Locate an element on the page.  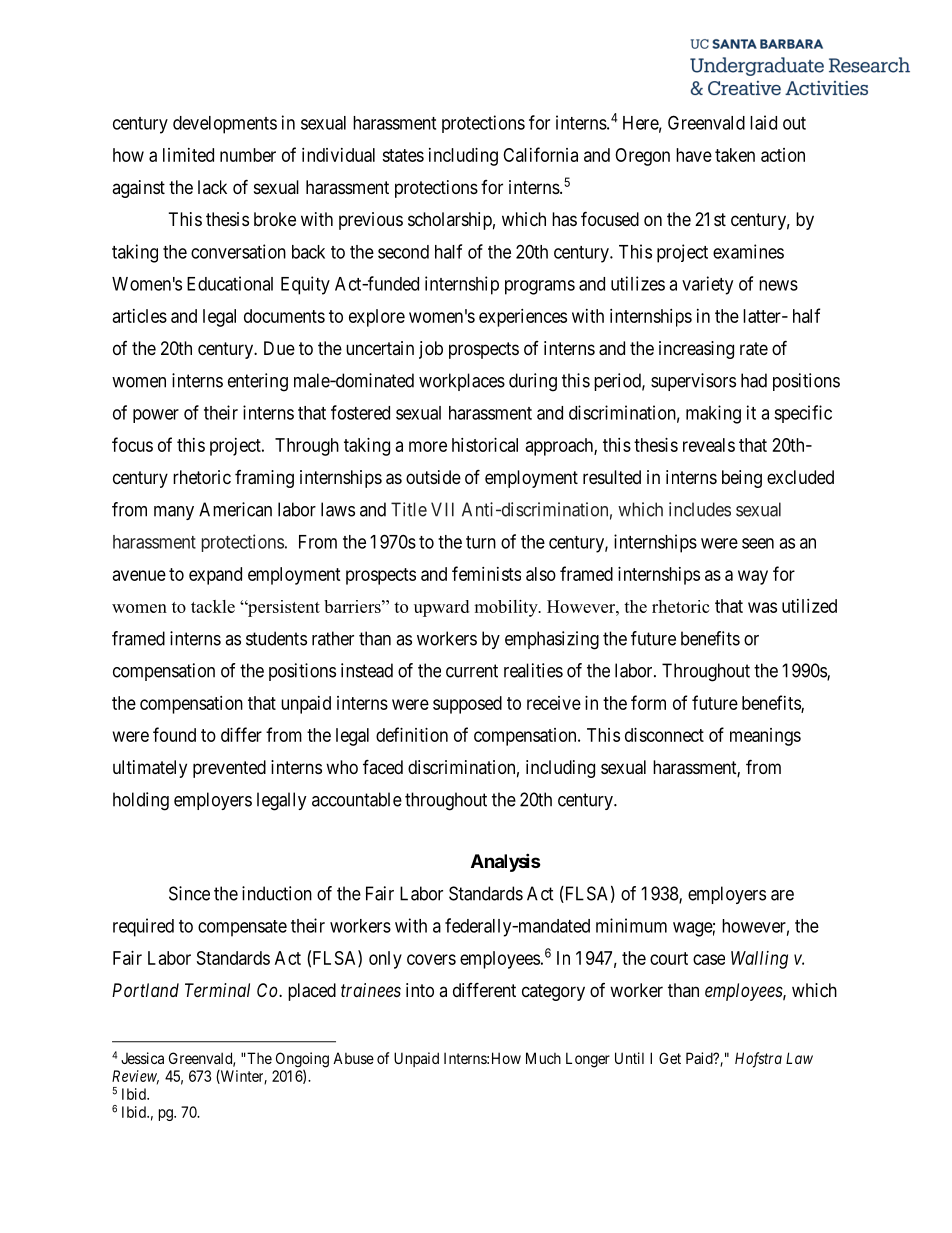
Much is located at coordinates (543, 1058).
